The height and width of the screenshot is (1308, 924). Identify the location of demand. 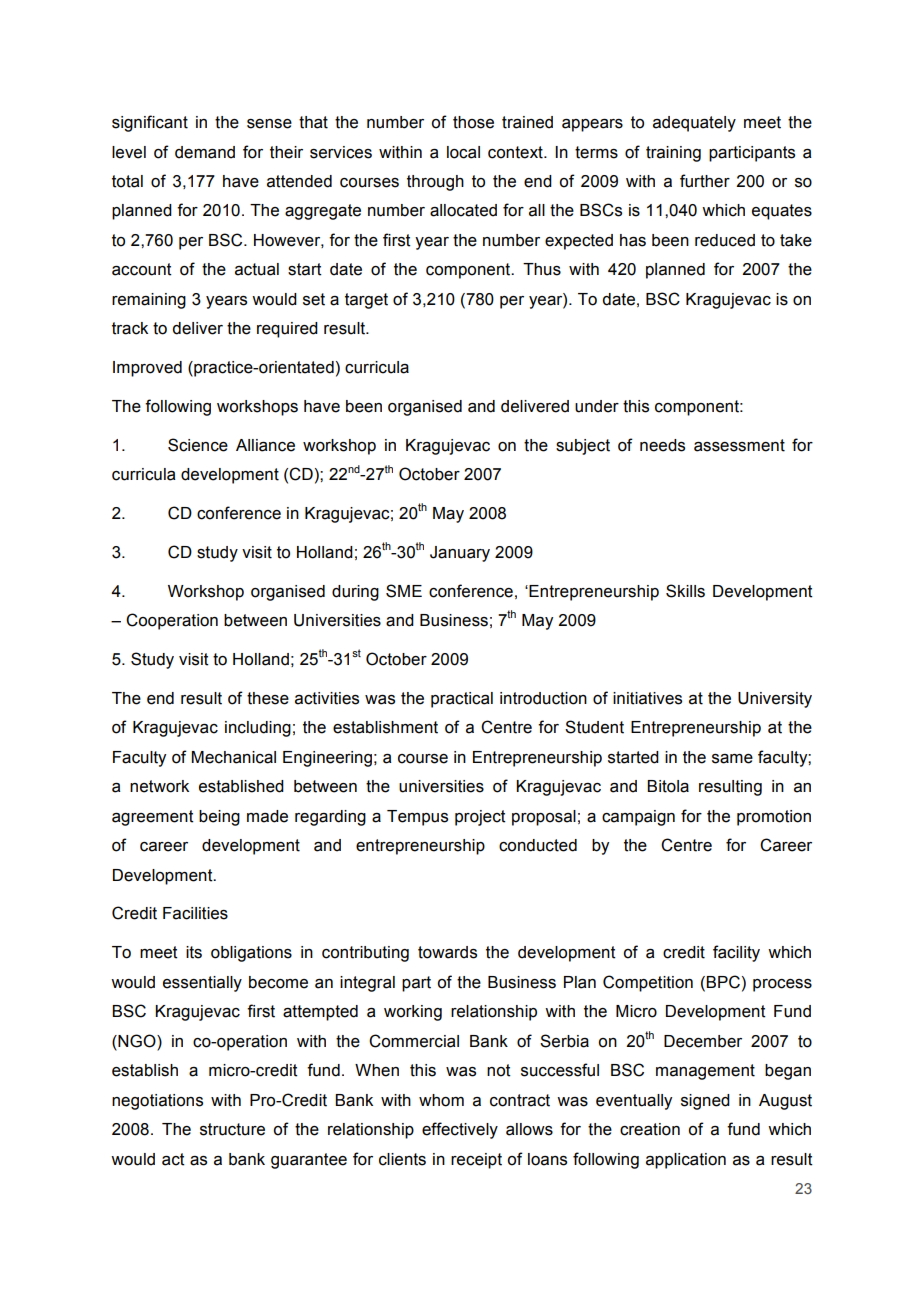
(205, 152).
